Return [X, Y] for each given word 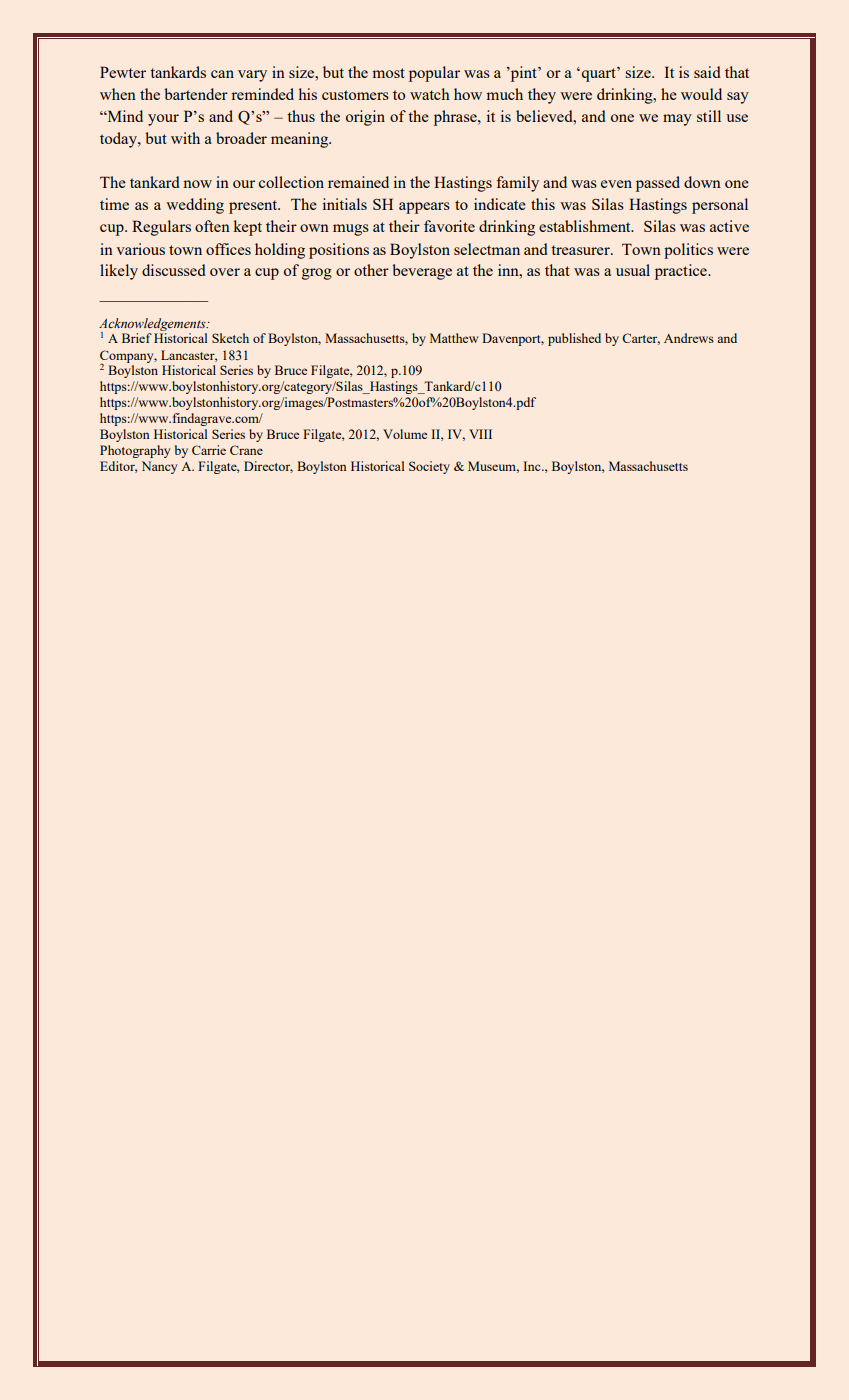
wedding [195, 206]
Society [429, 467]
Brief [137, 338]
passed [658, 184]
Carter [641, 339]
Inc [533, 466]
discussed [174, 270]
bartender [196, 94]
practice [682, 272]
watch [430, 94]
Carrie [209, 450]
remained [358, 182]
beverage [422, 272]
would [701, 94]
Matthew [454, 338]
